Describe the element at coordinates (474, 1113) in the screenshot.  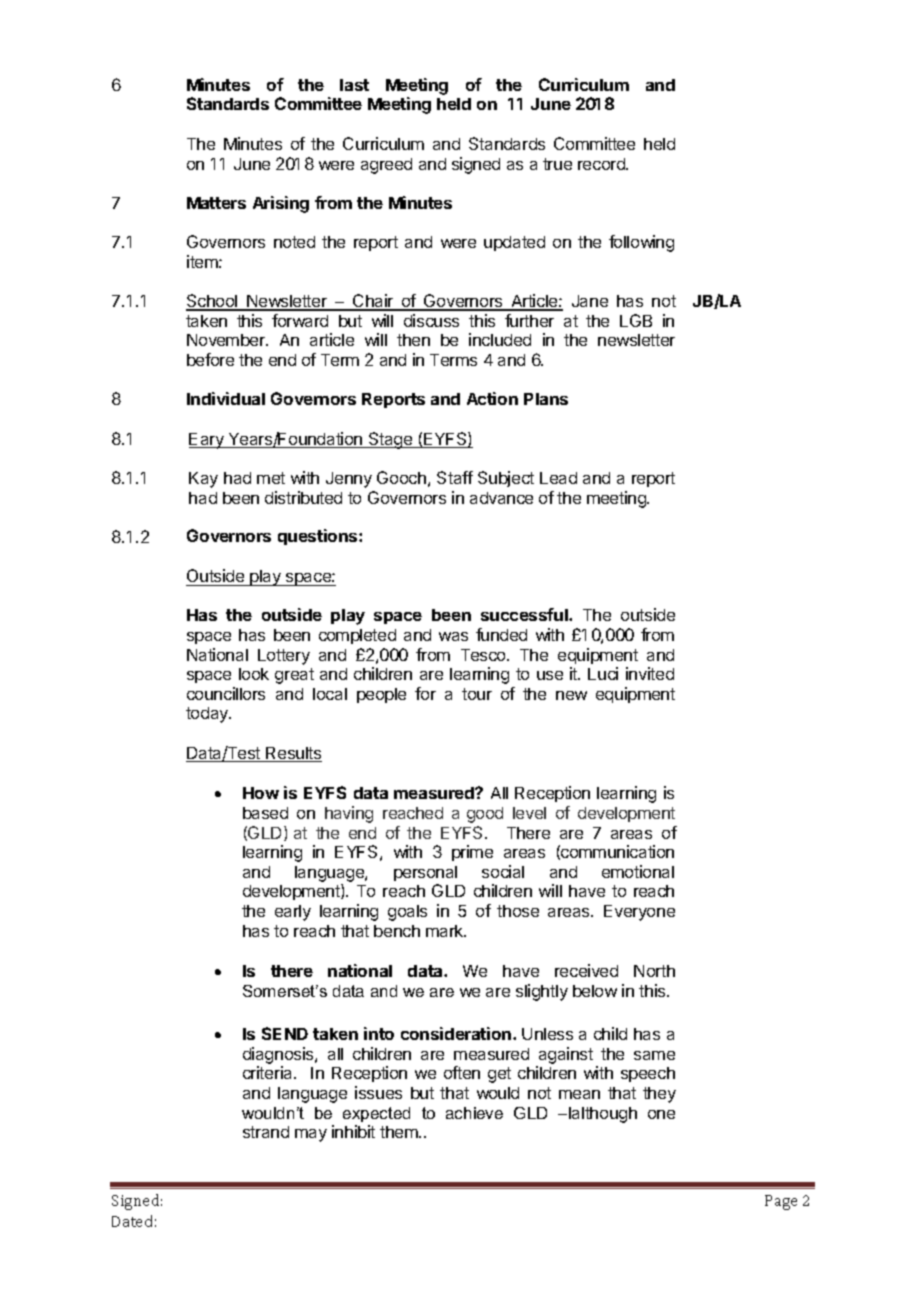
I see `achieve` at that location.
